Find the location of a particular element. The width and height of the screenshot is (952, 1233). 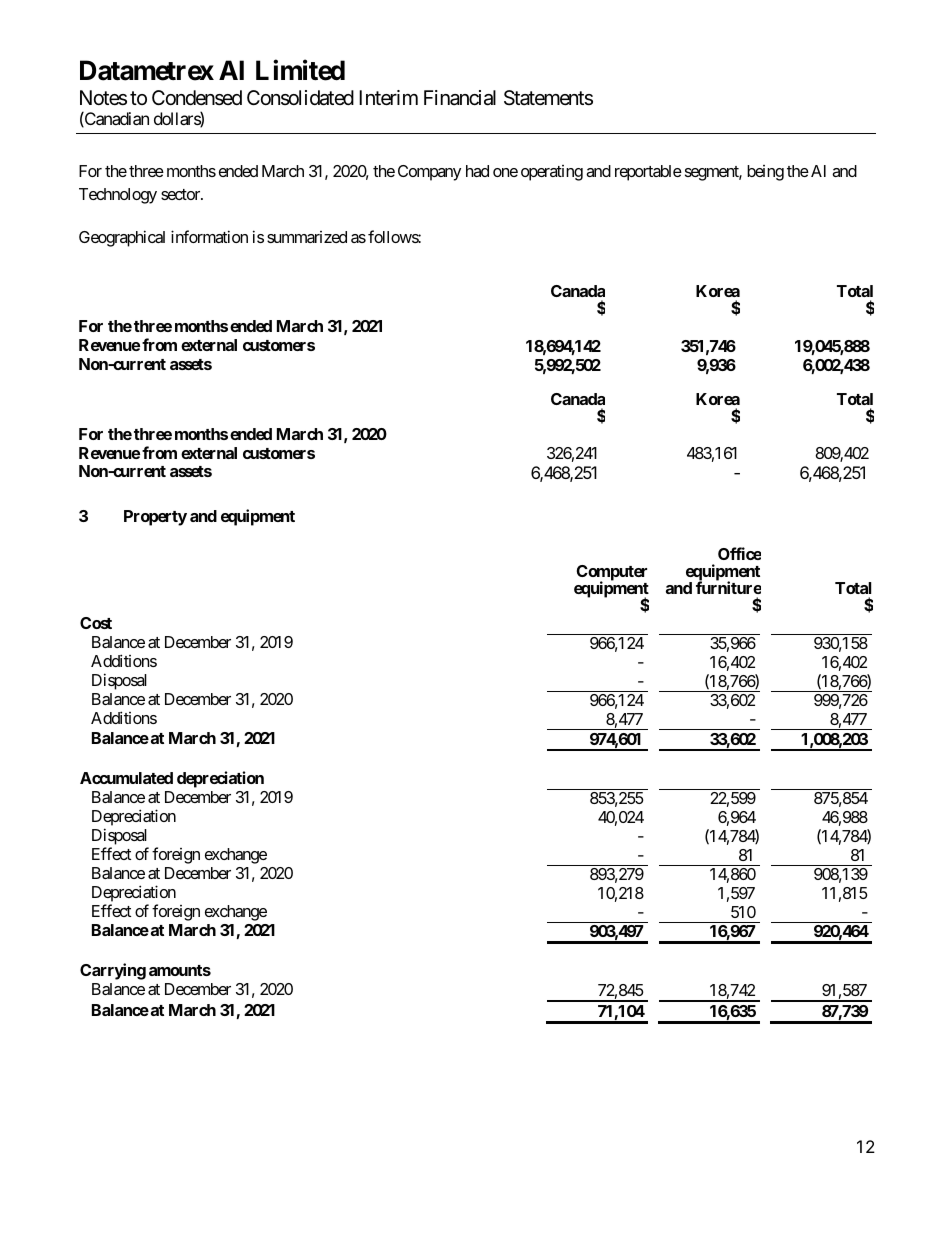

Computer is located at coordinates (612, 574).
